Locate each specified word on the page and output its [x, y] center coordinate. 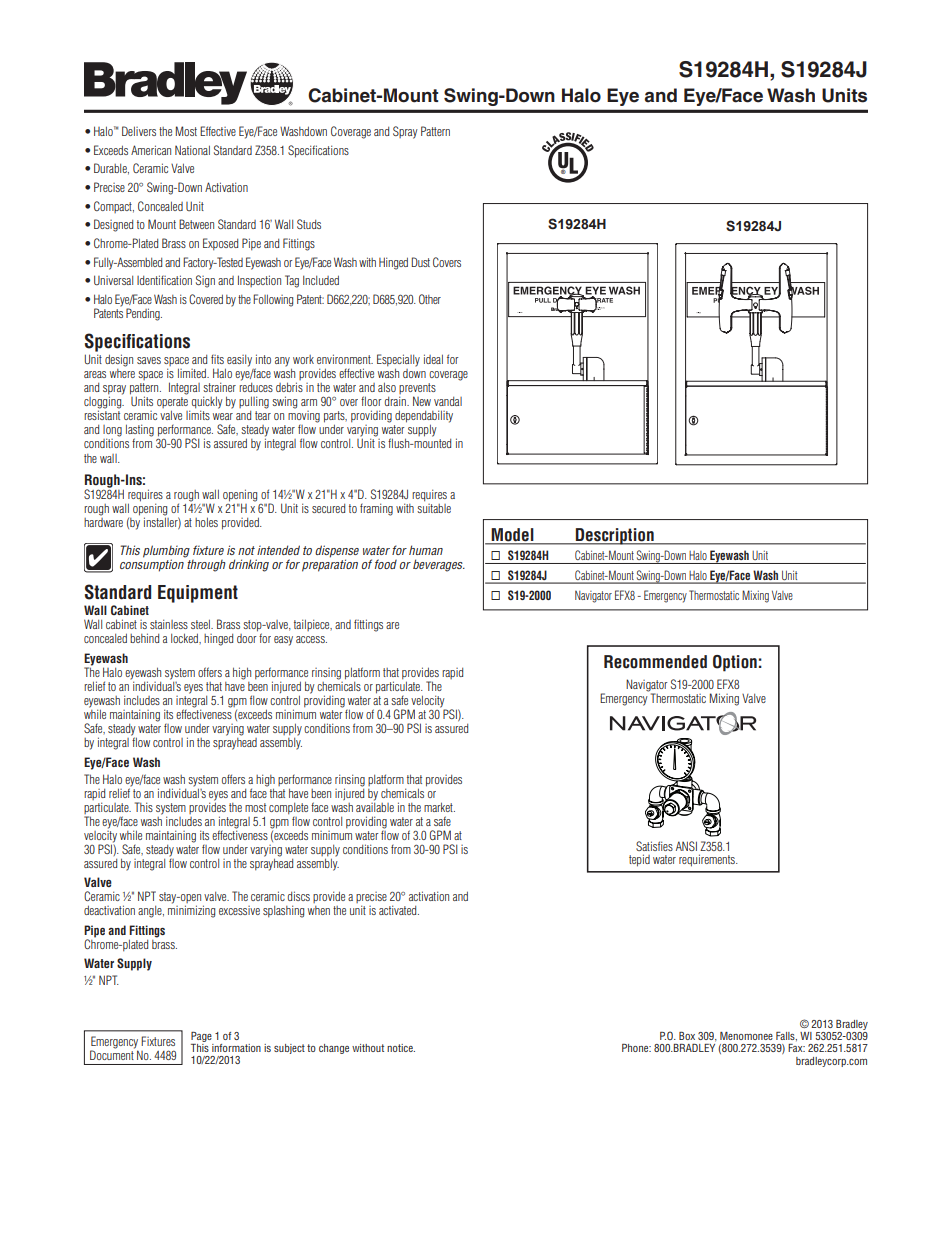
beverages [439, 565]
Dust [421, 262]
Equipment [198, 594]
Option [735, 663]
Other [430, 299]
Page [201, 1037]
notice [401, 1048]
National [192, 150]
